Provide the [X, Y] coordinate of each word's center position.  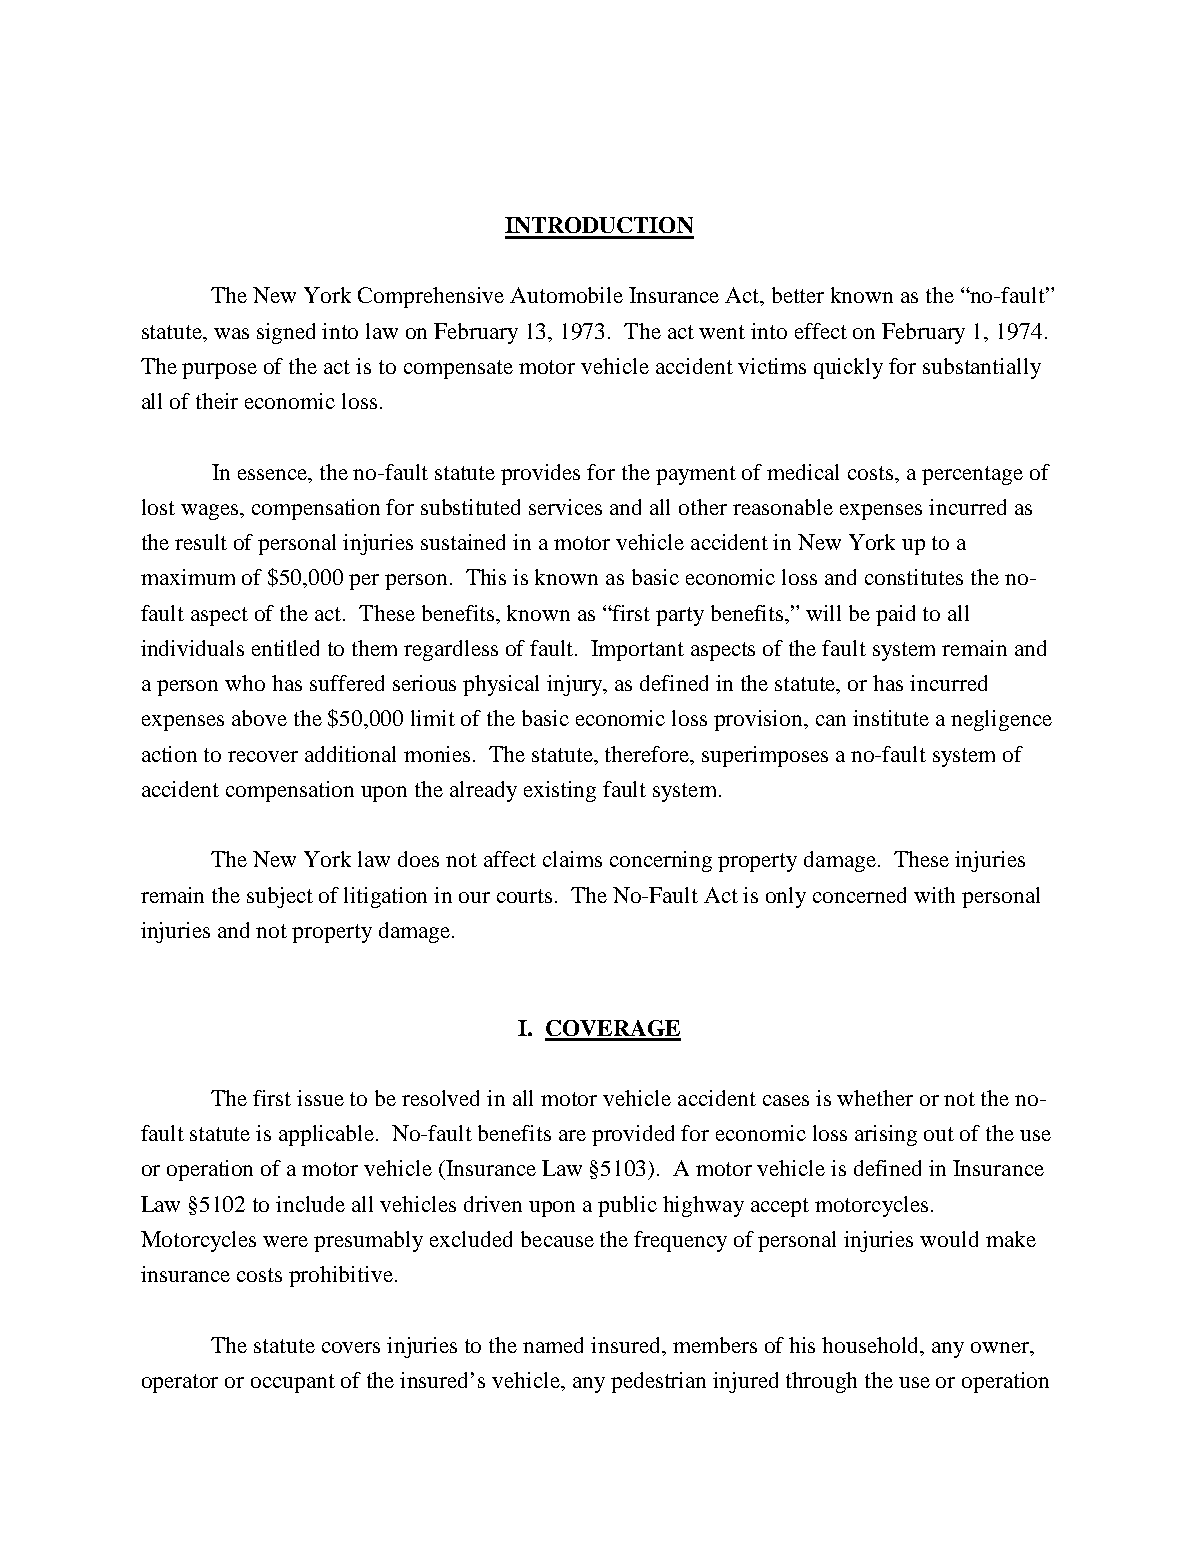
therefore [648, 754]
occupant [293, 1383]
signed [286, 333]
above [259, 718]
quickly [848, 368]
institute [891, 718]
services [565, 507]
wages [211, 512]
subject [280, 897]
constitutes [914, 577]
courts [524, 896]
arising [886, 1135]
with [934, 895]
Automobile [566, 295]
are [572, 1135]
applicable [328, 1135]
